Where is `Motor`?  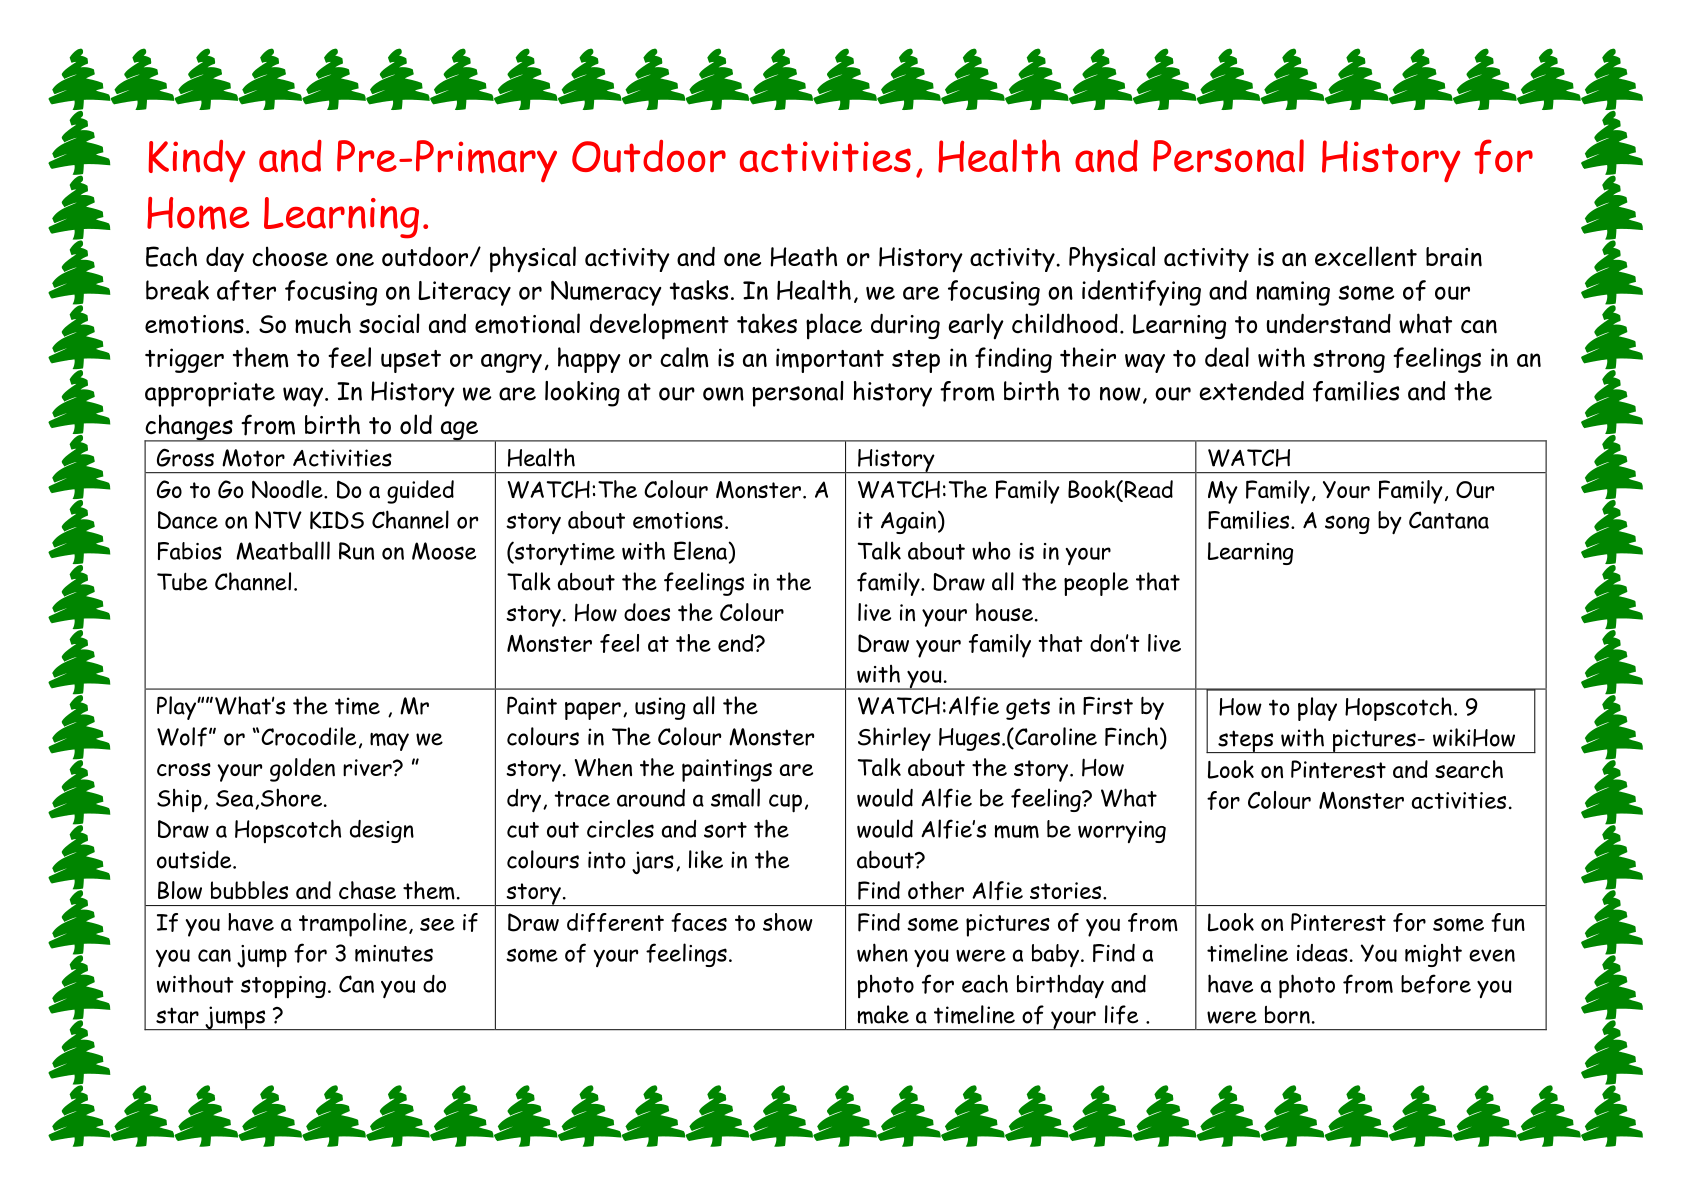
Motor is located at coordinates (253, 458).
